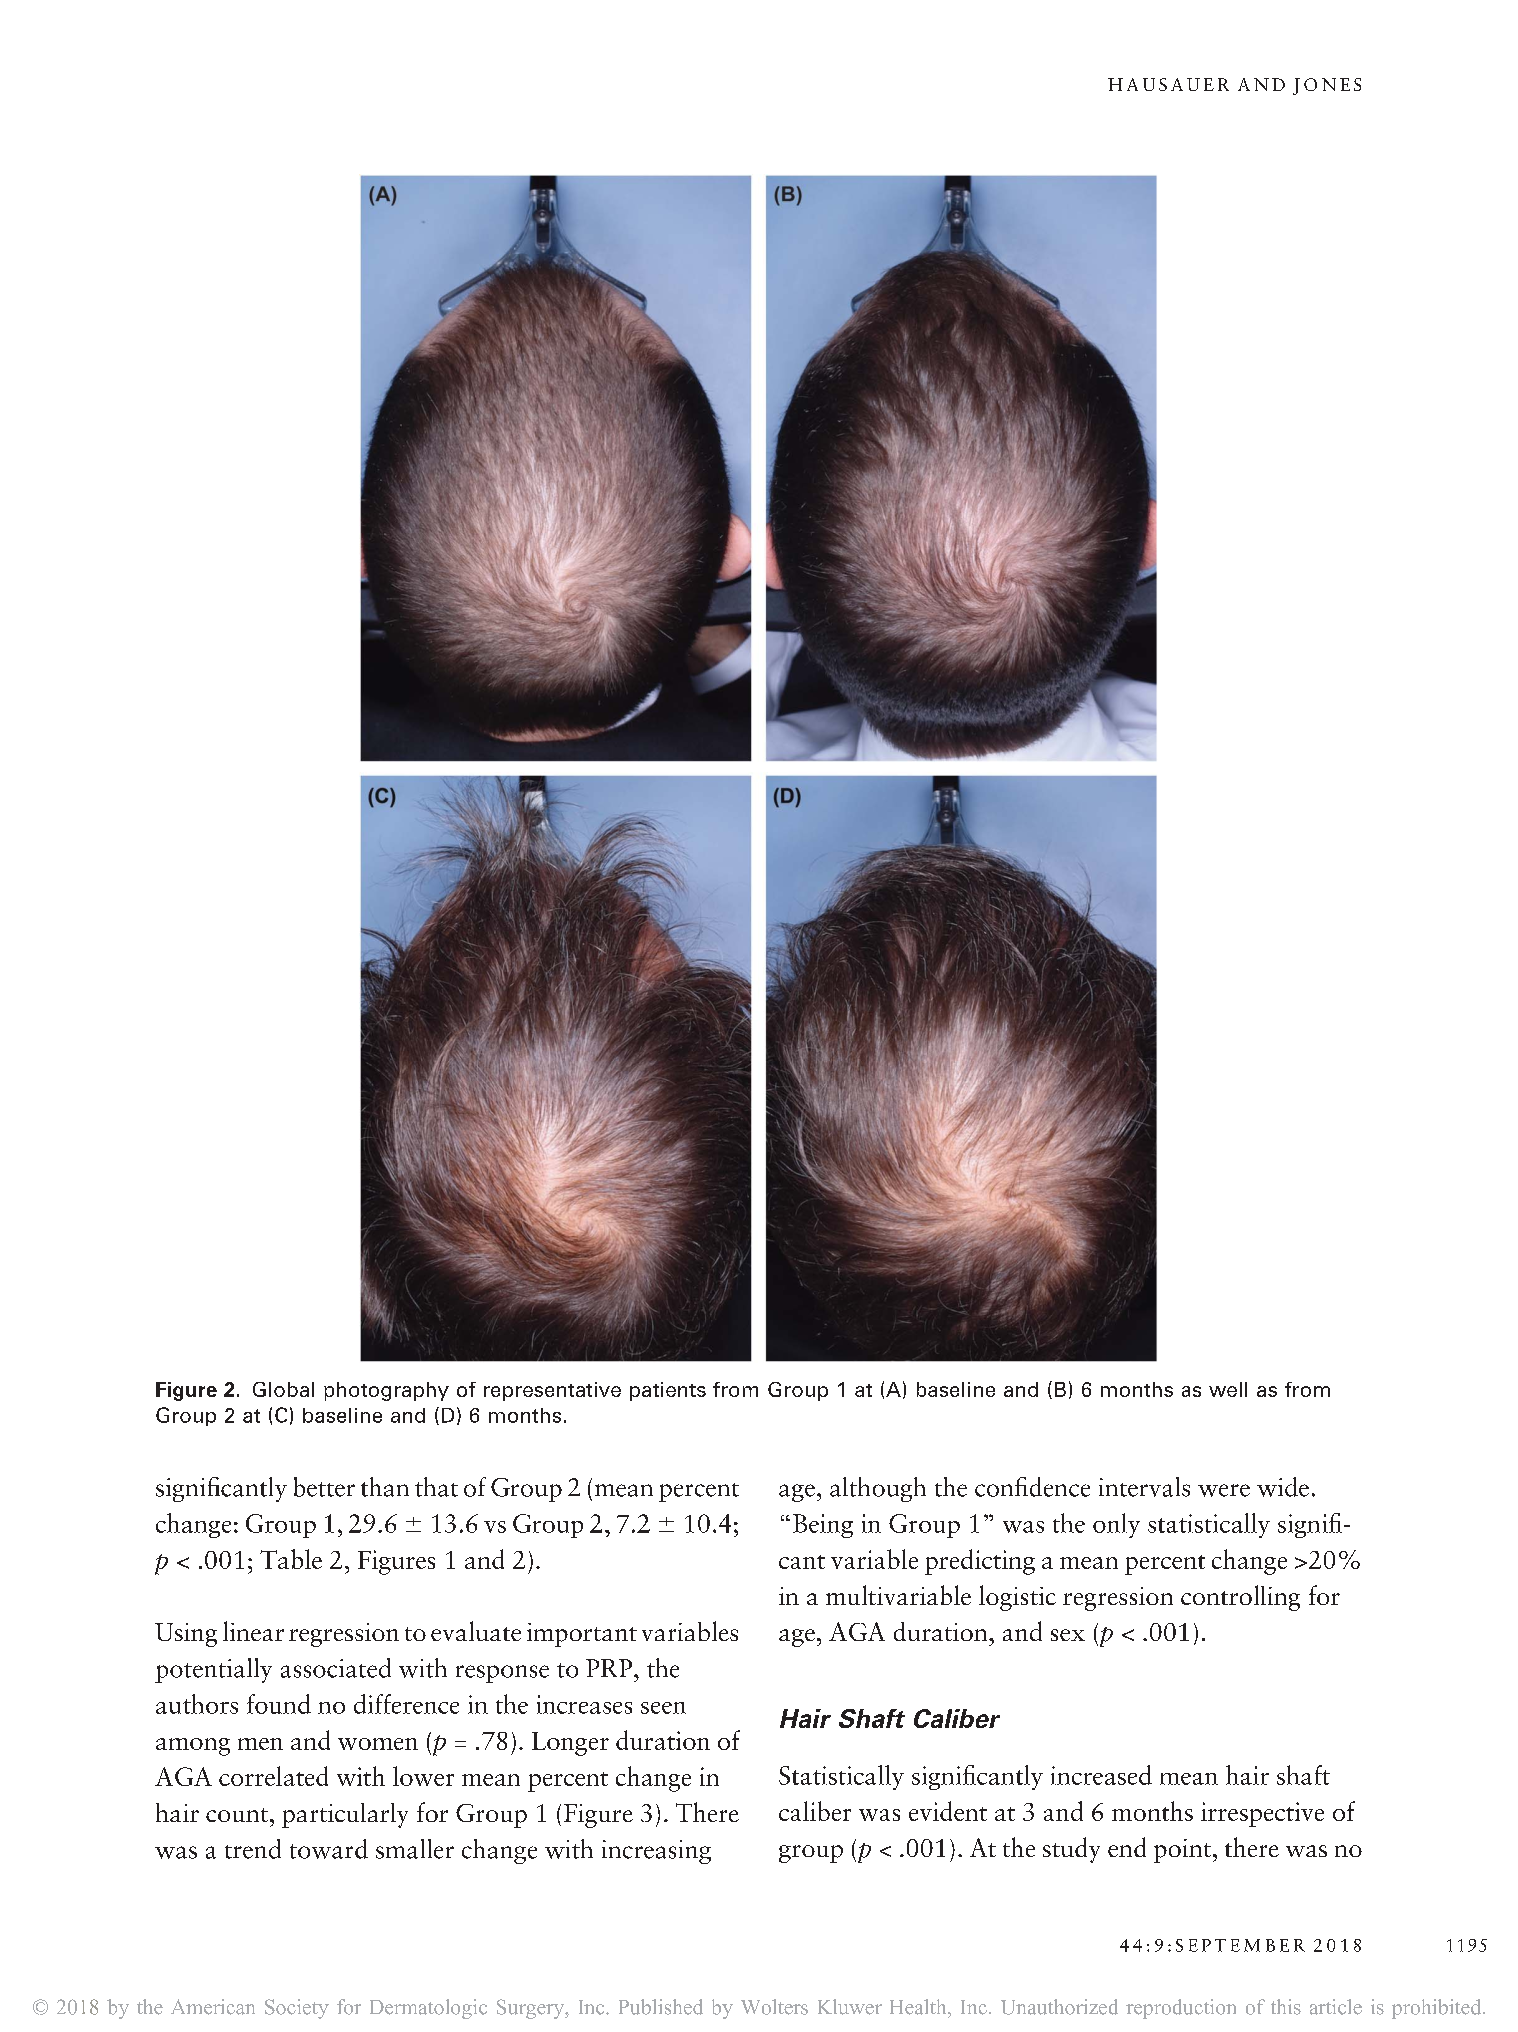 This screenshot has width=1518, height=2032. I want to click on this, so click(1286, 2007).
